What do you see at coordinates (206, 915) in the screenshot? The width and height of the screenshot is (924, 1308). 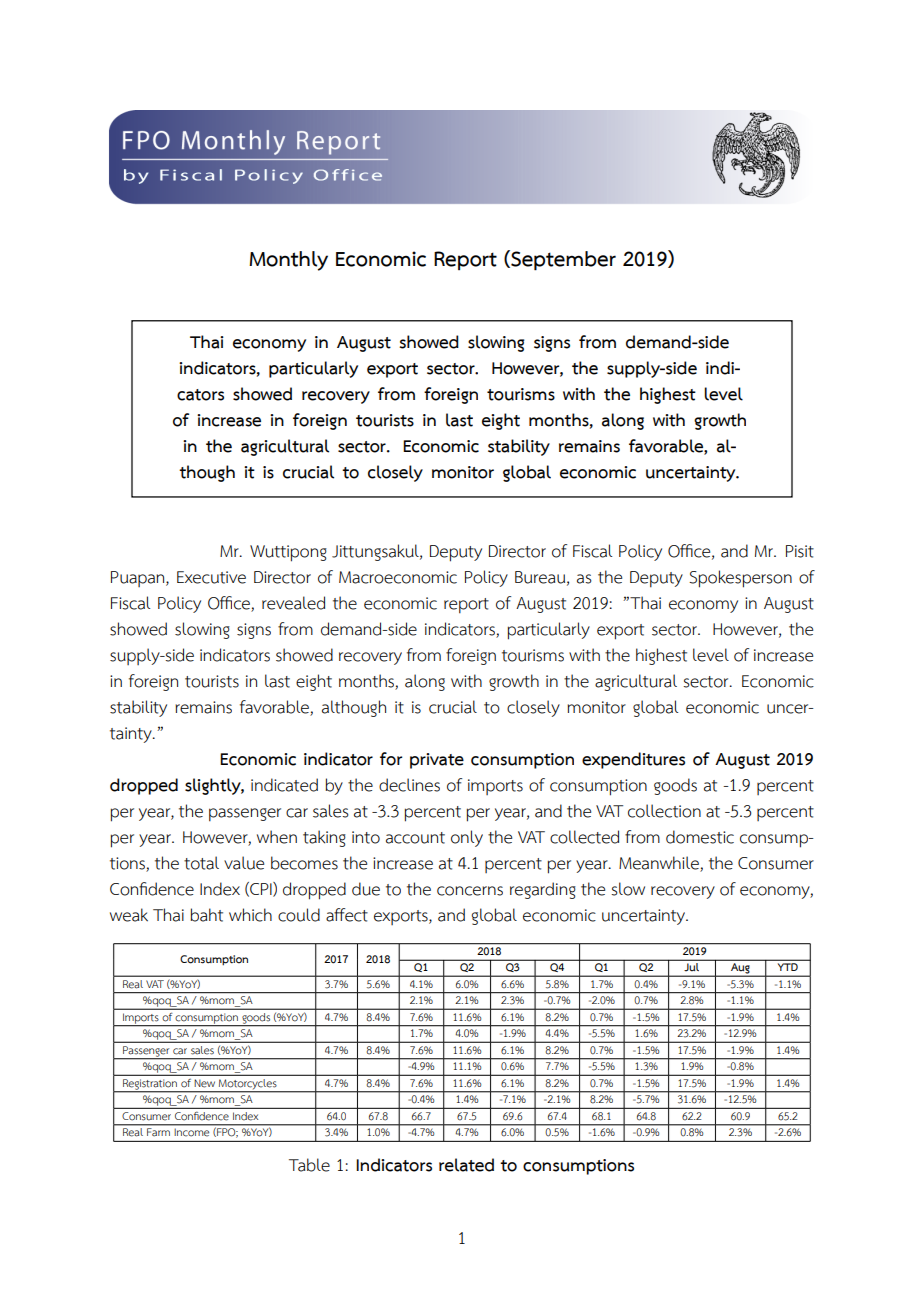 I see `baht` at bounding box center [206, 915].
